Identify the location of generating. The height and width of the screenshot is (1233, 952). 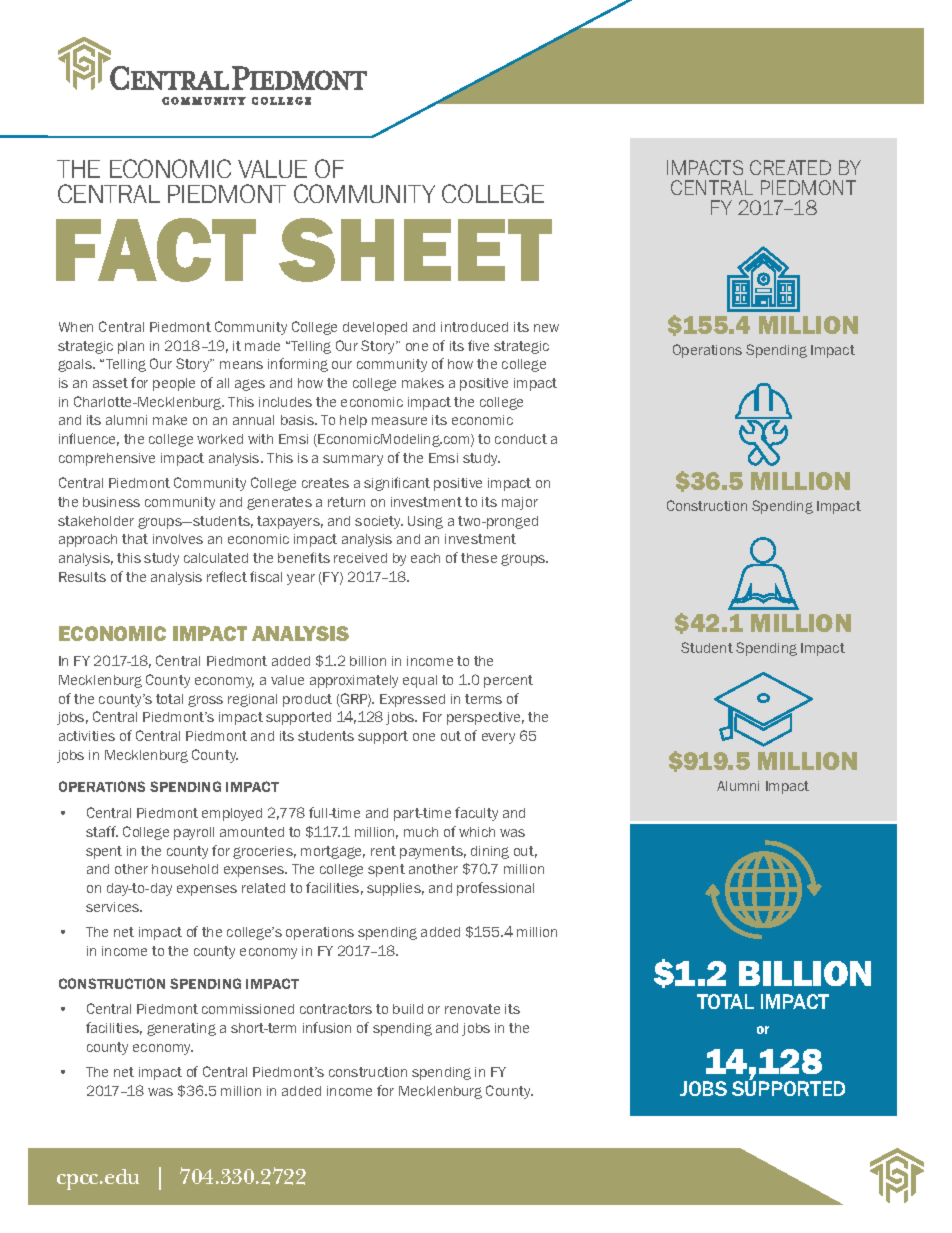
(181, 1029).
